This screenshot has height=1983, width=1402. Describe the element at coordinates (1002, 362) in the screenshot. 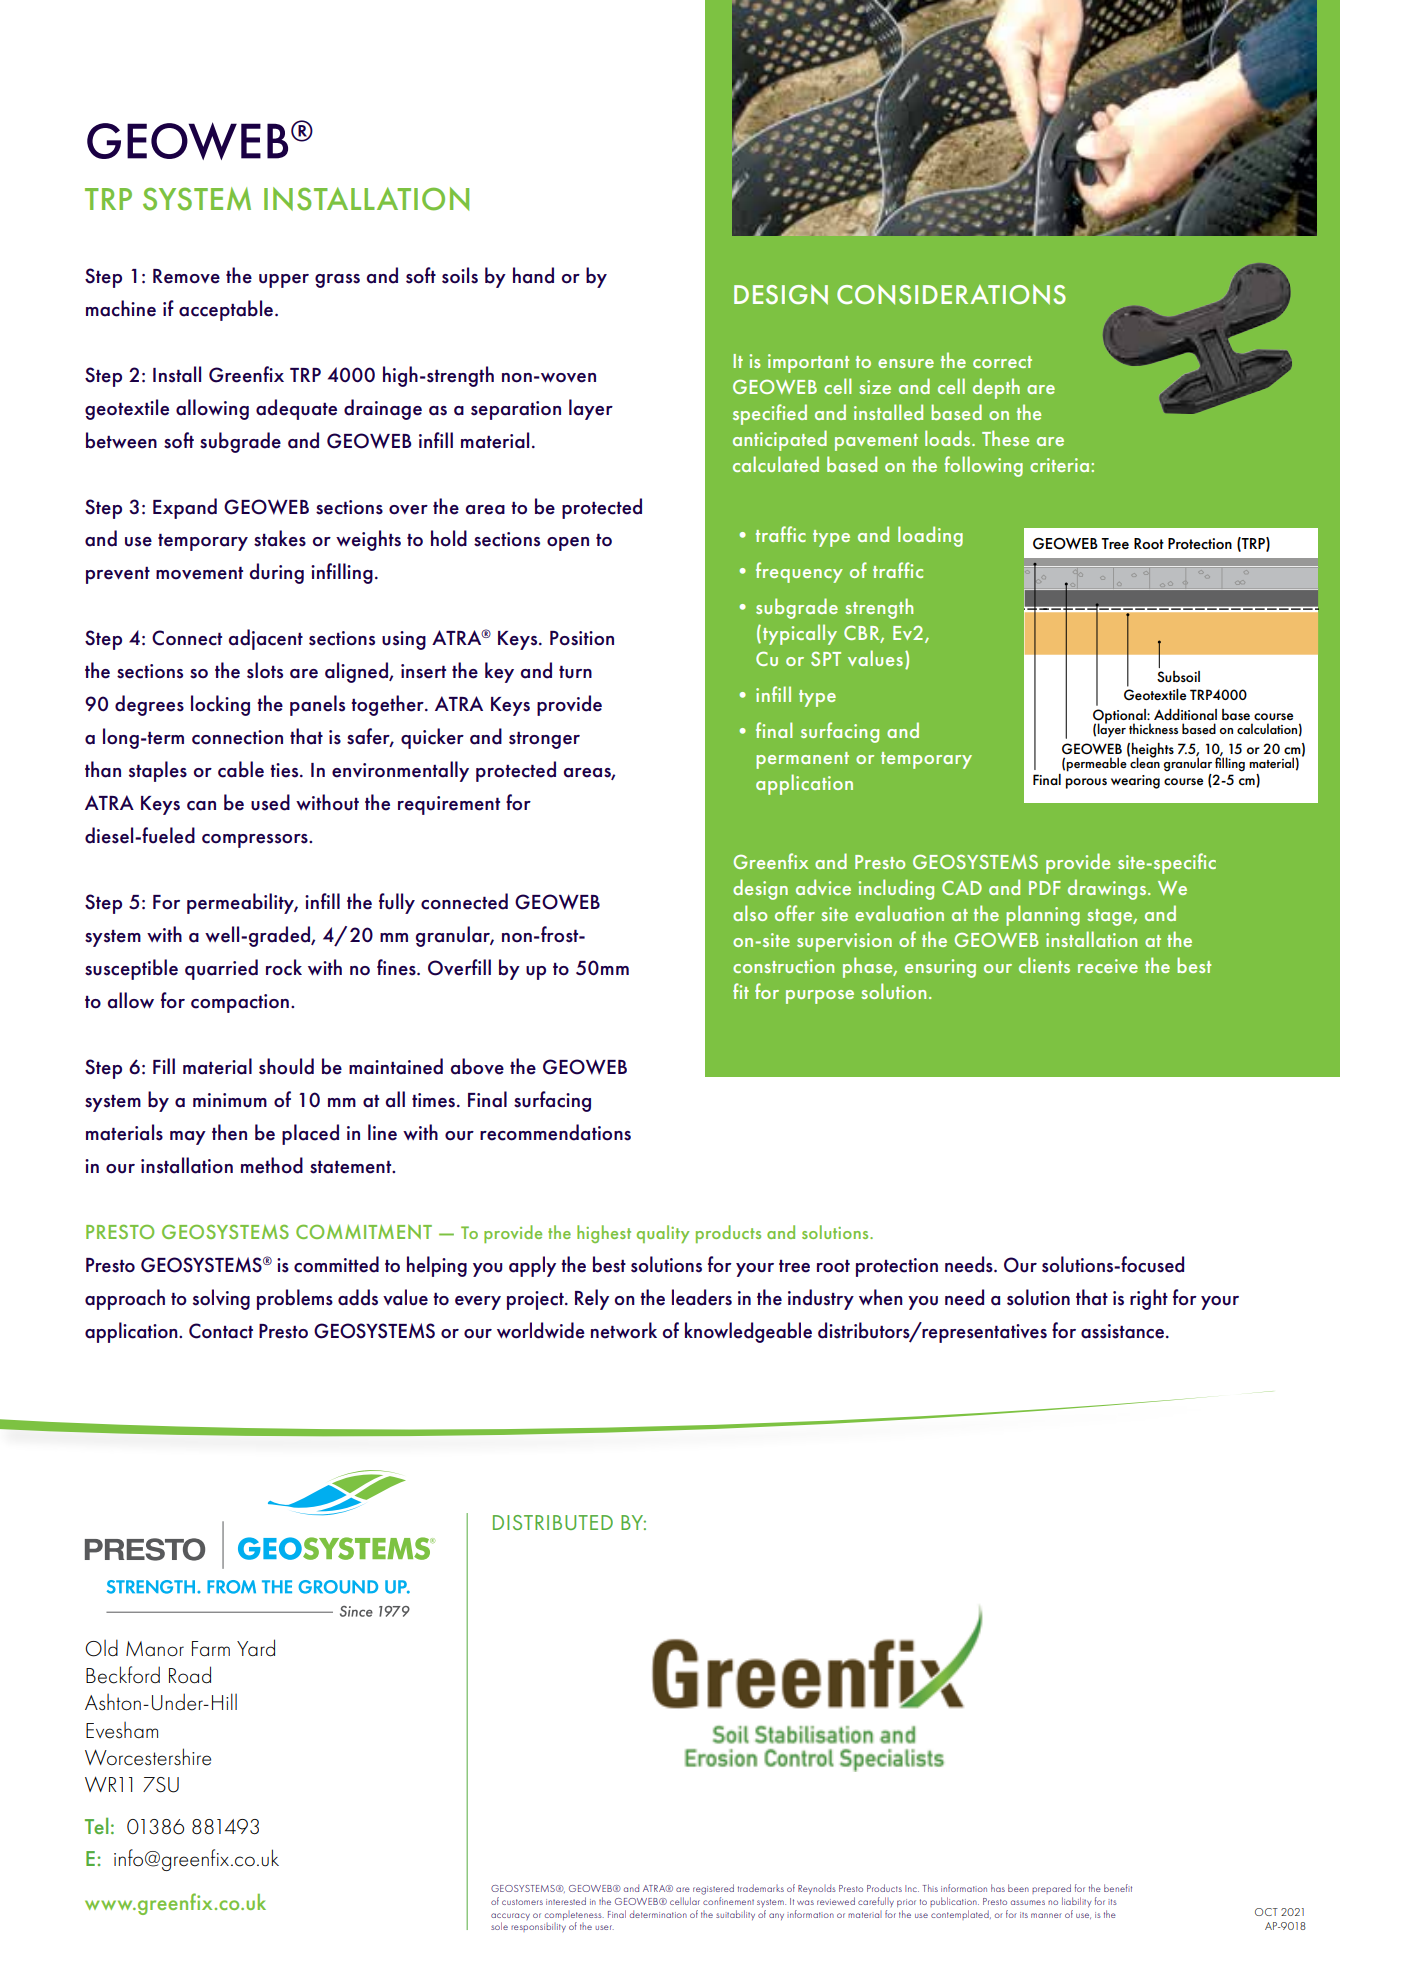

I see `correct` at that location.
